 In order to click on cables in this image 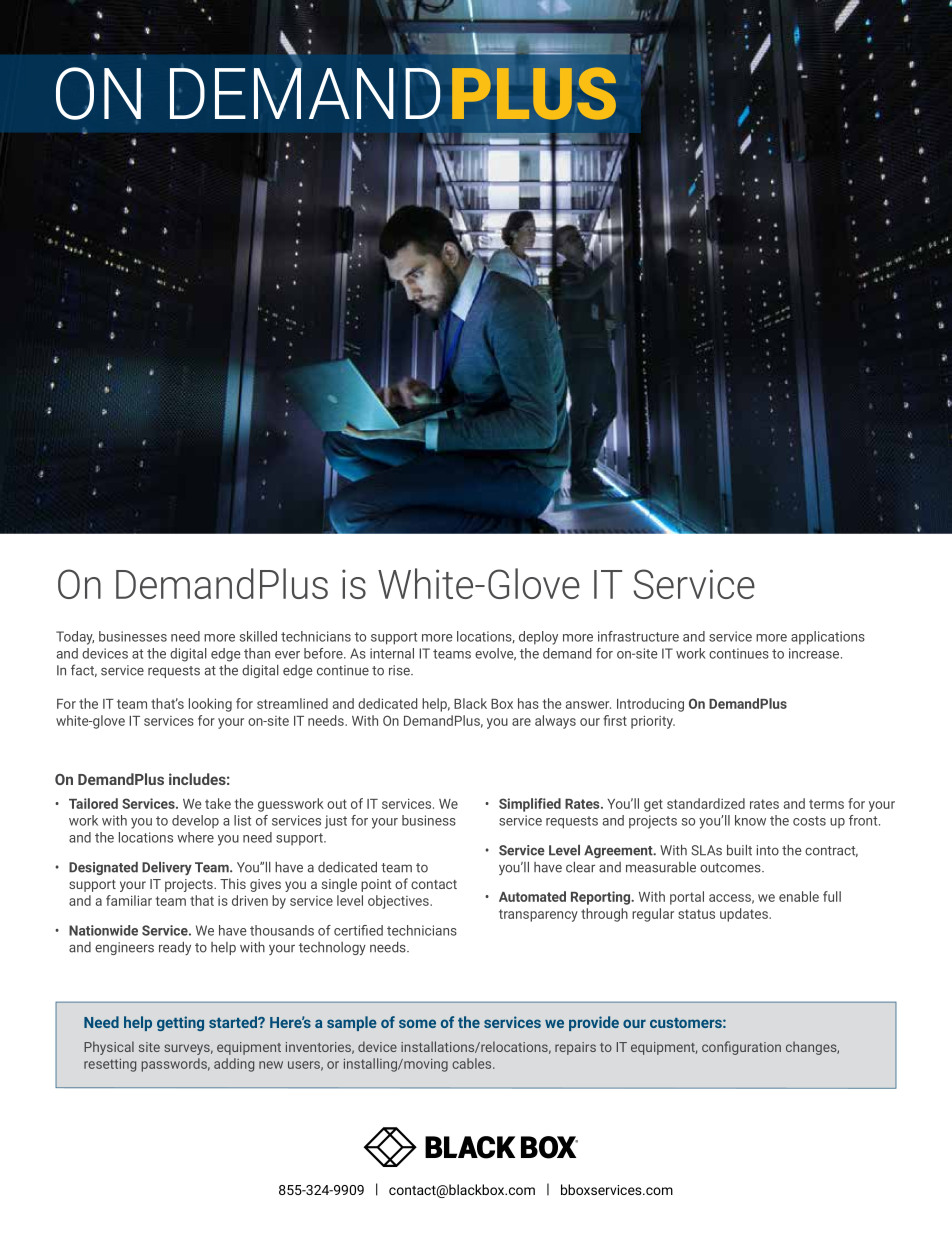, I will do `click(473, 1063)`.
